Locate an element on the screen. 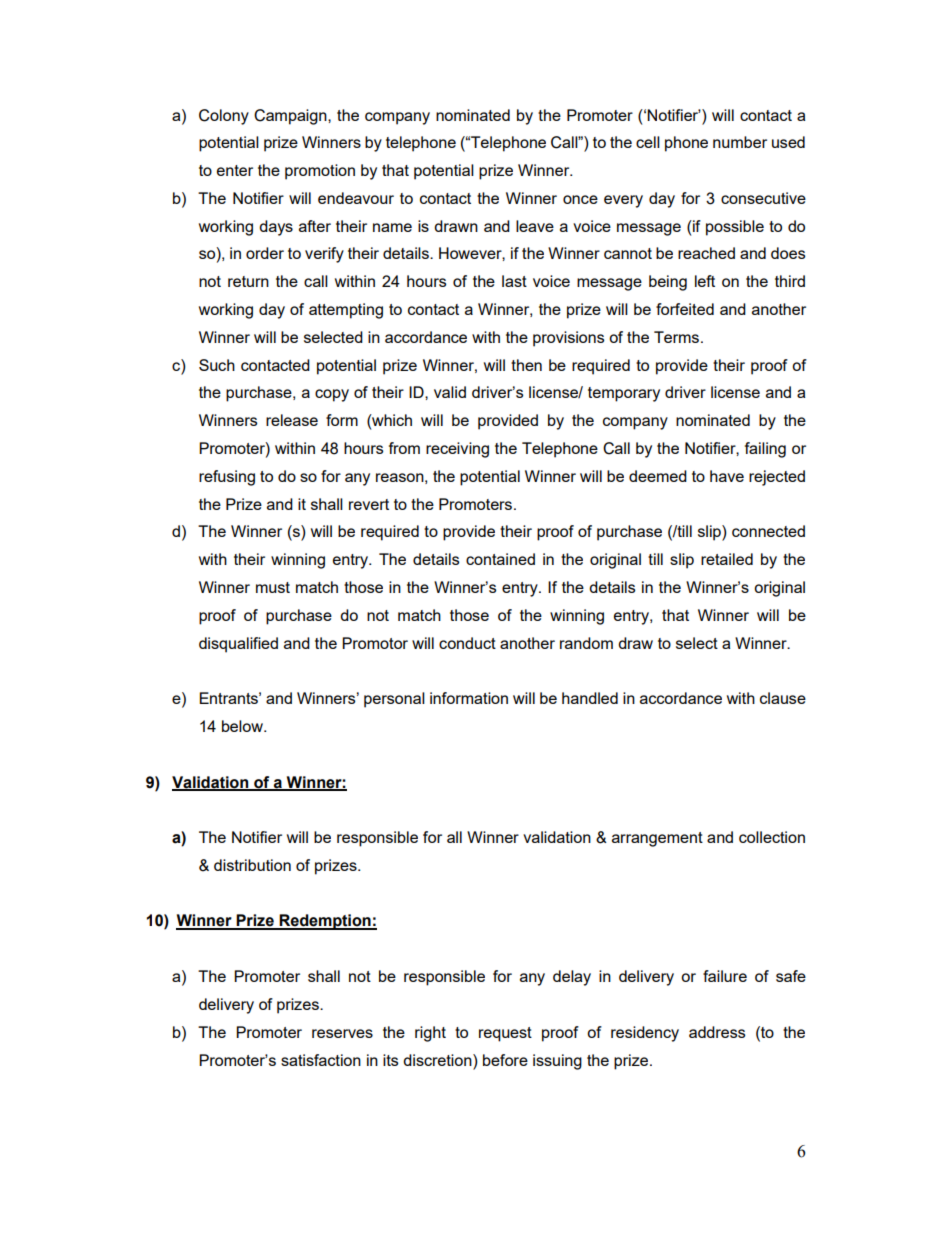 This screenshot has width=952, height=1233. must is located at coordinates (273, 587).
